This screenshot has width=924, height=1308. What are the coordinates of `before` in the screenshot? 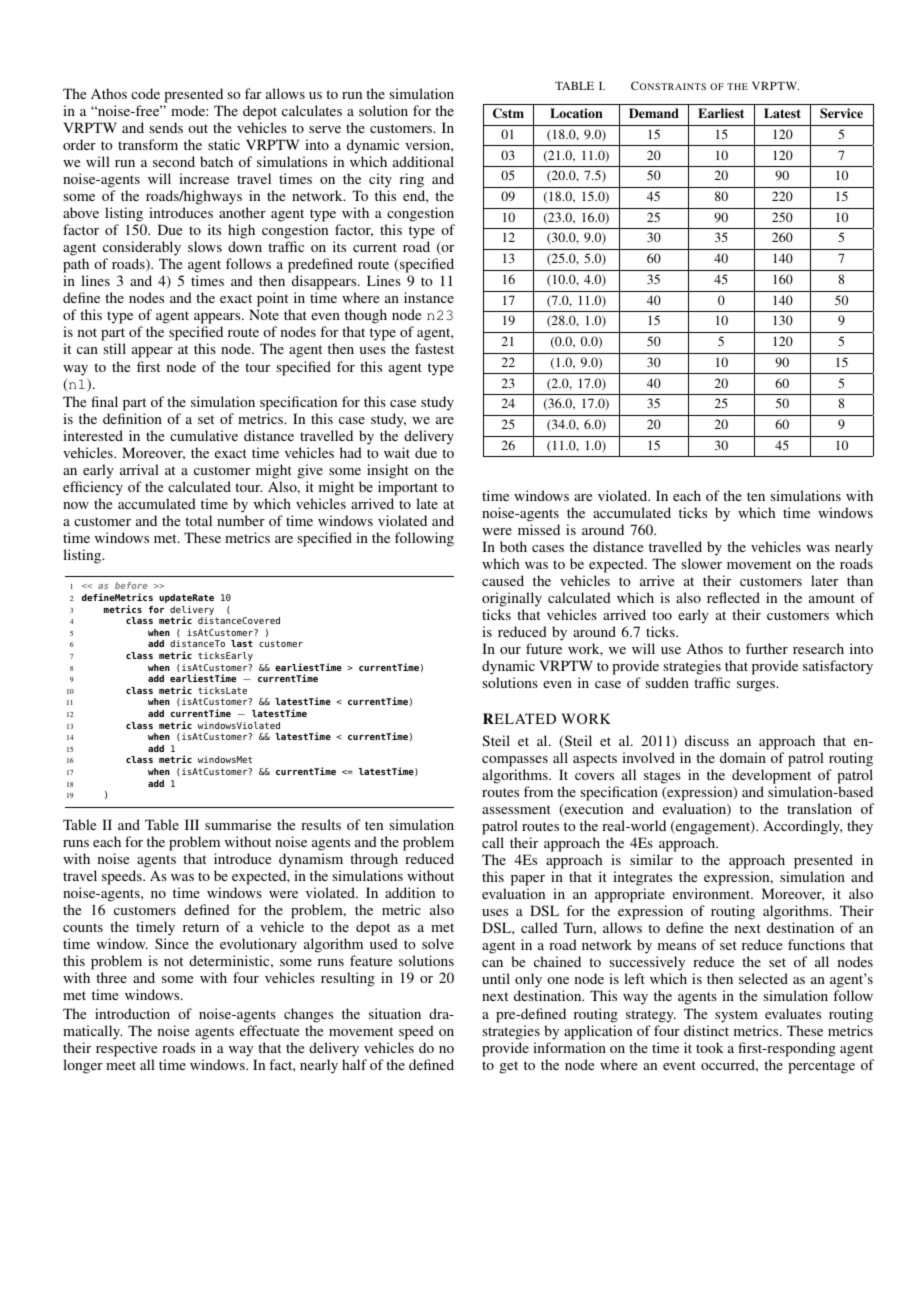 It's located at (131, 585).
